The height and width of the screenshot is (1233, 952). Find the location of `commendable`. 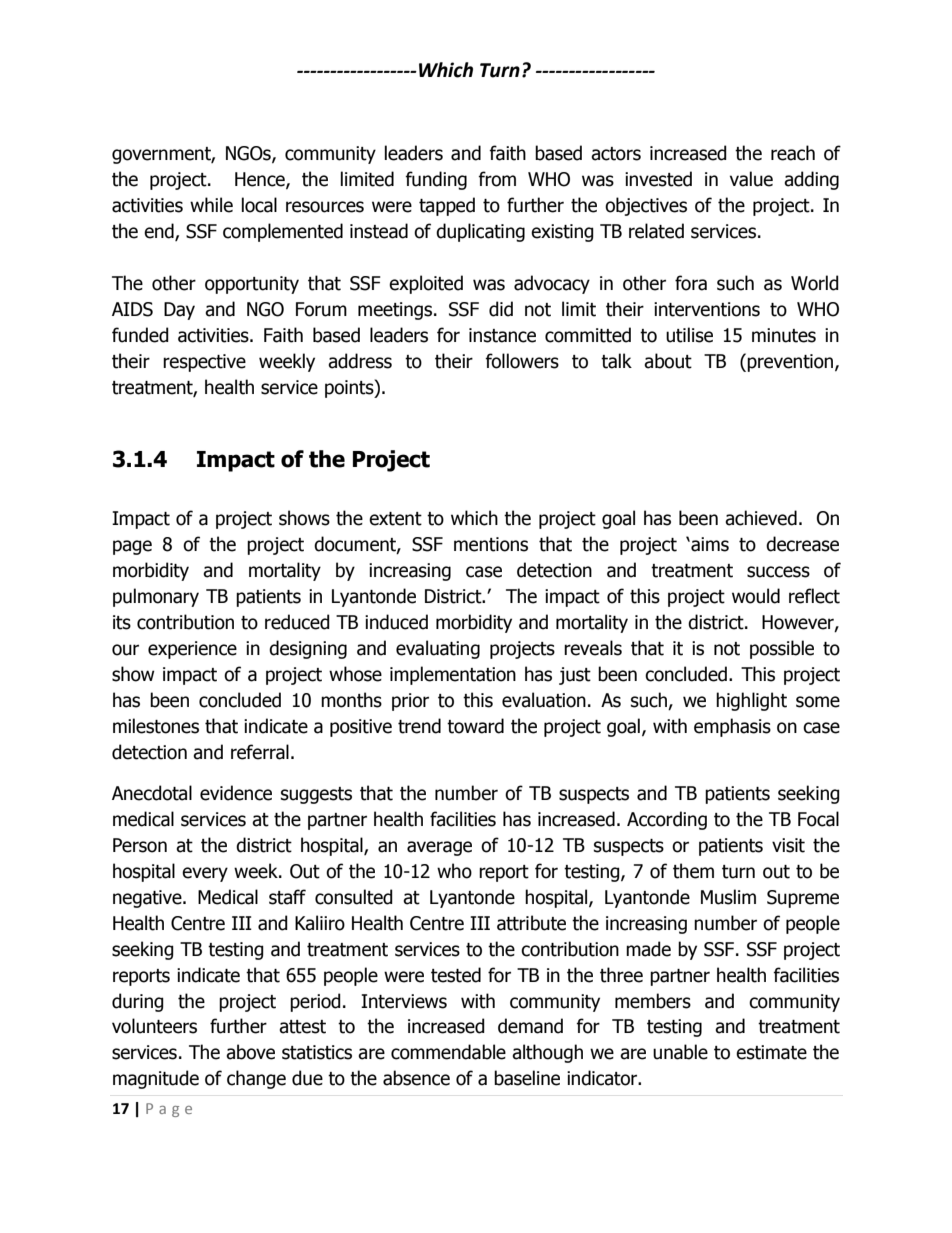

commendable is located at coordinates (448, 1052).
